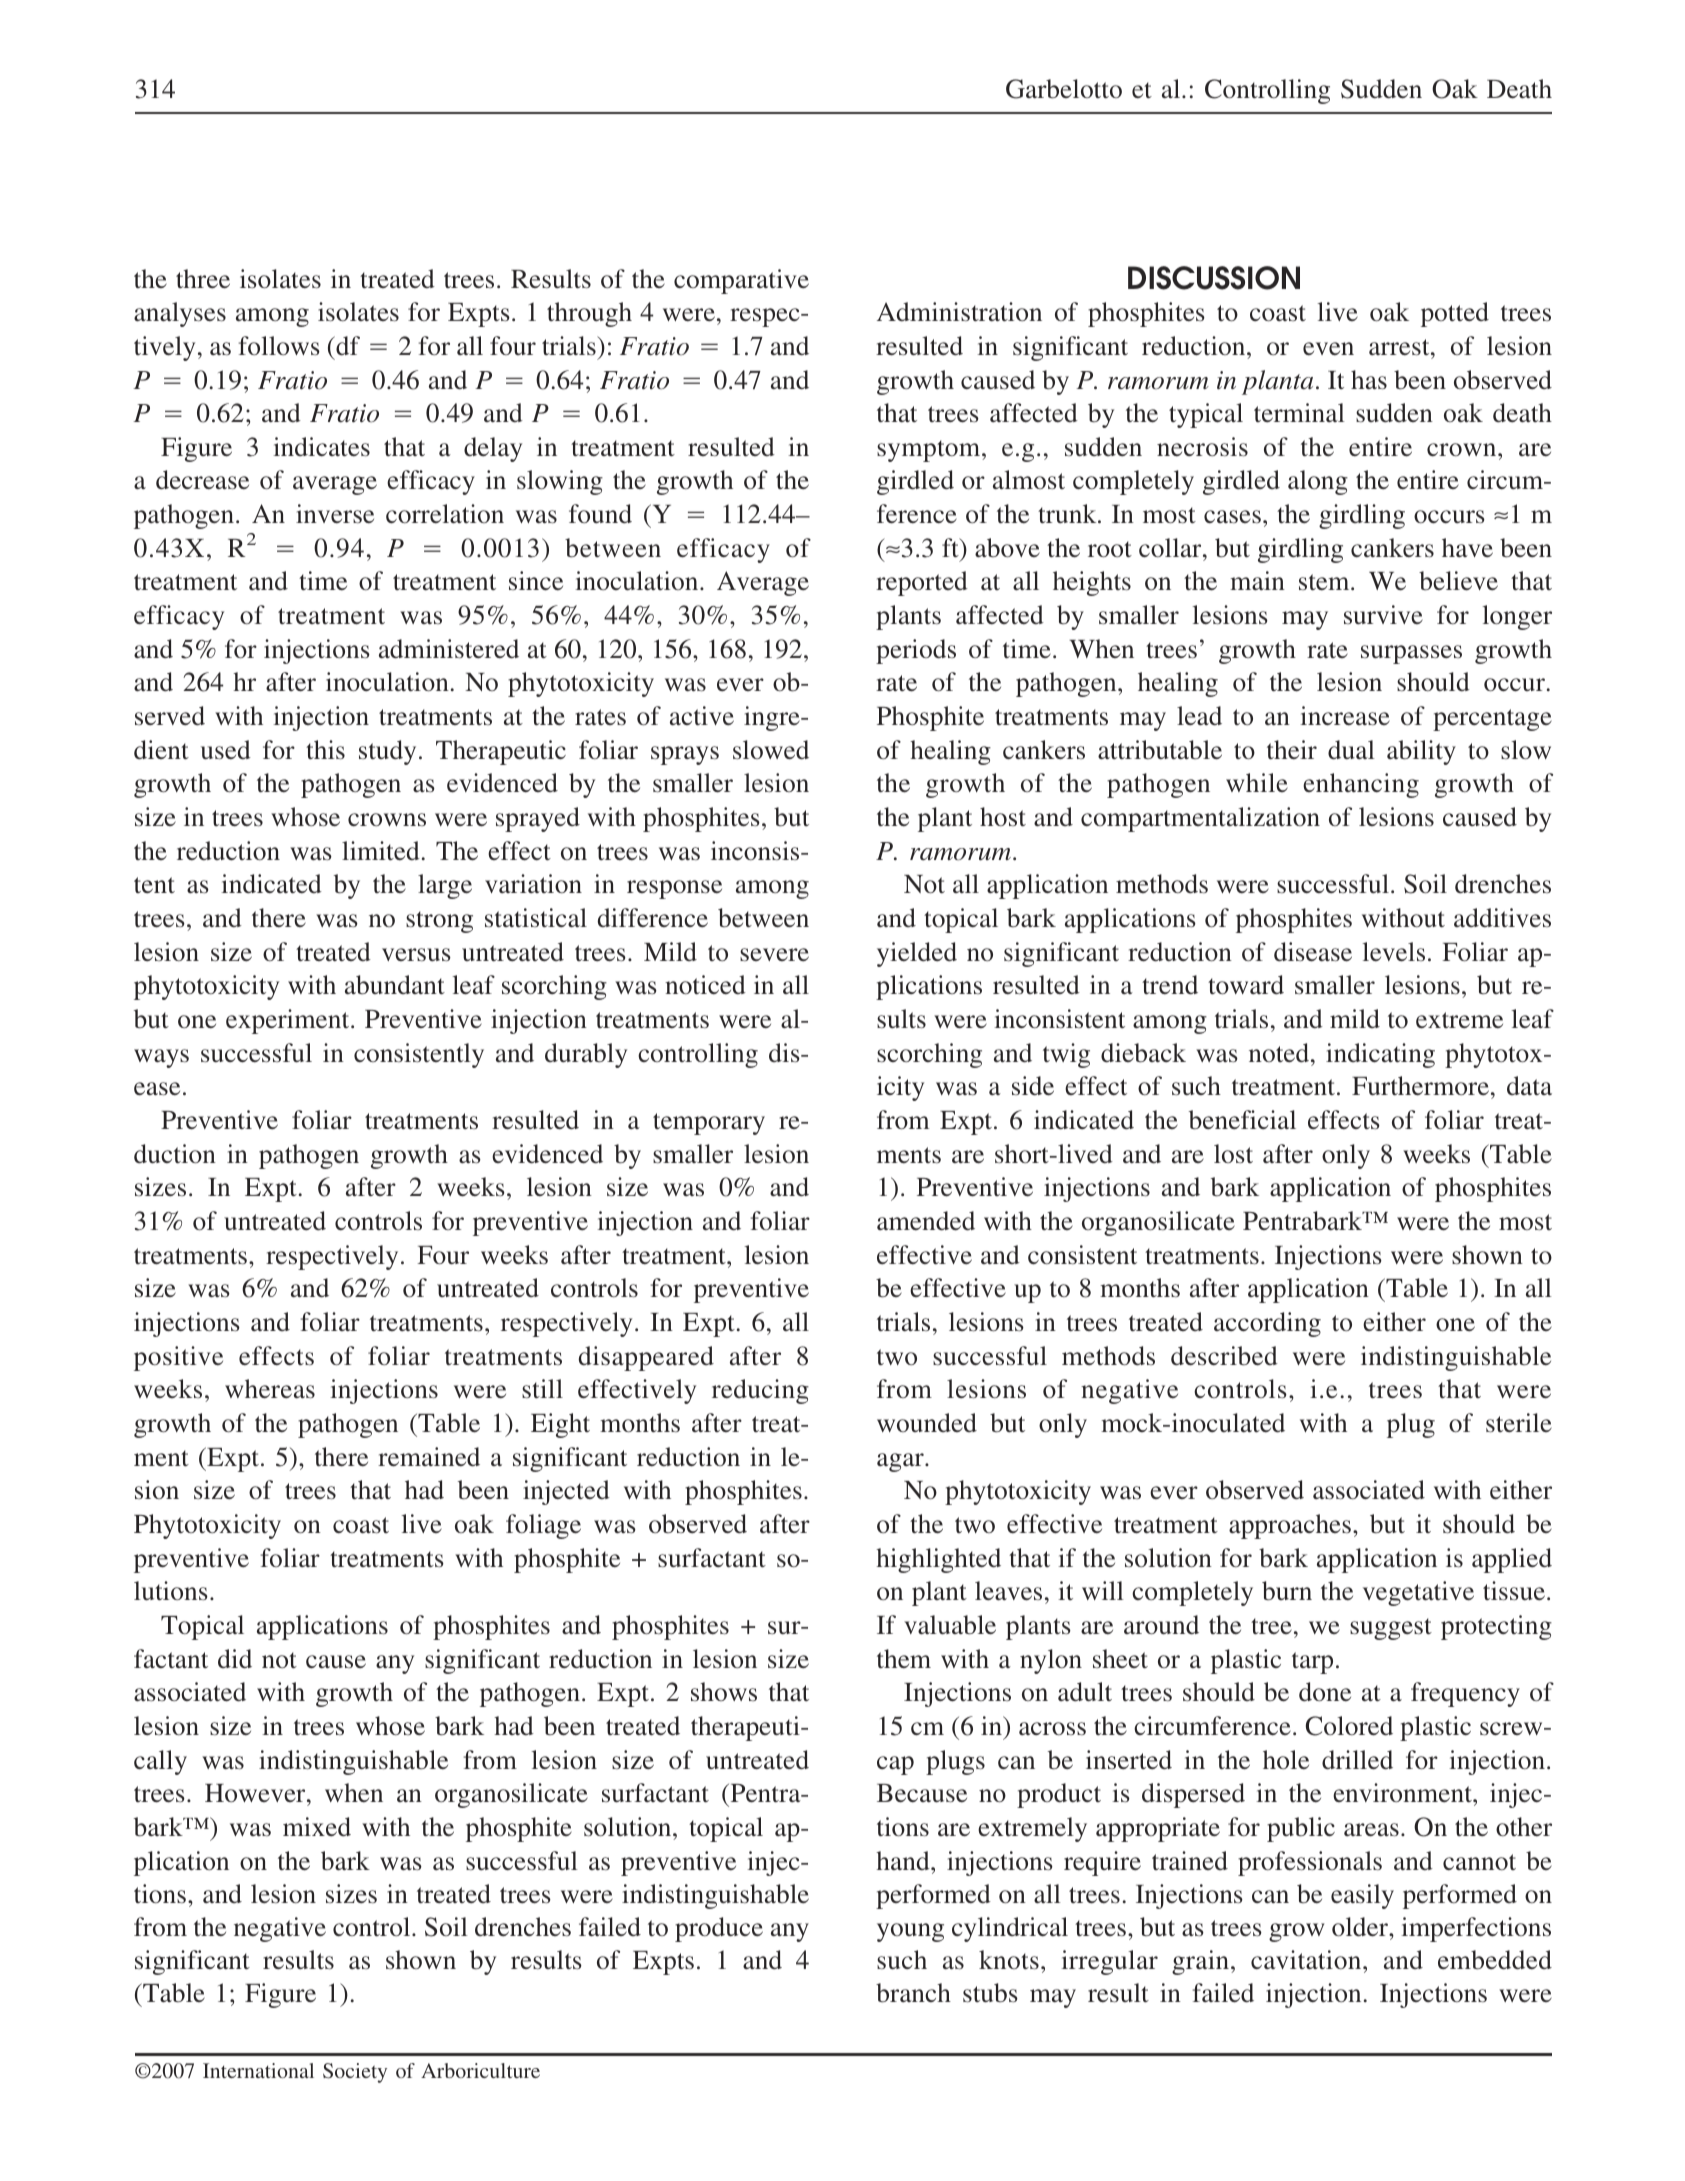  What do you see at coordinates (395, 985) in the screenshot?
I see `abundant` at bounding box center [395, 985].
